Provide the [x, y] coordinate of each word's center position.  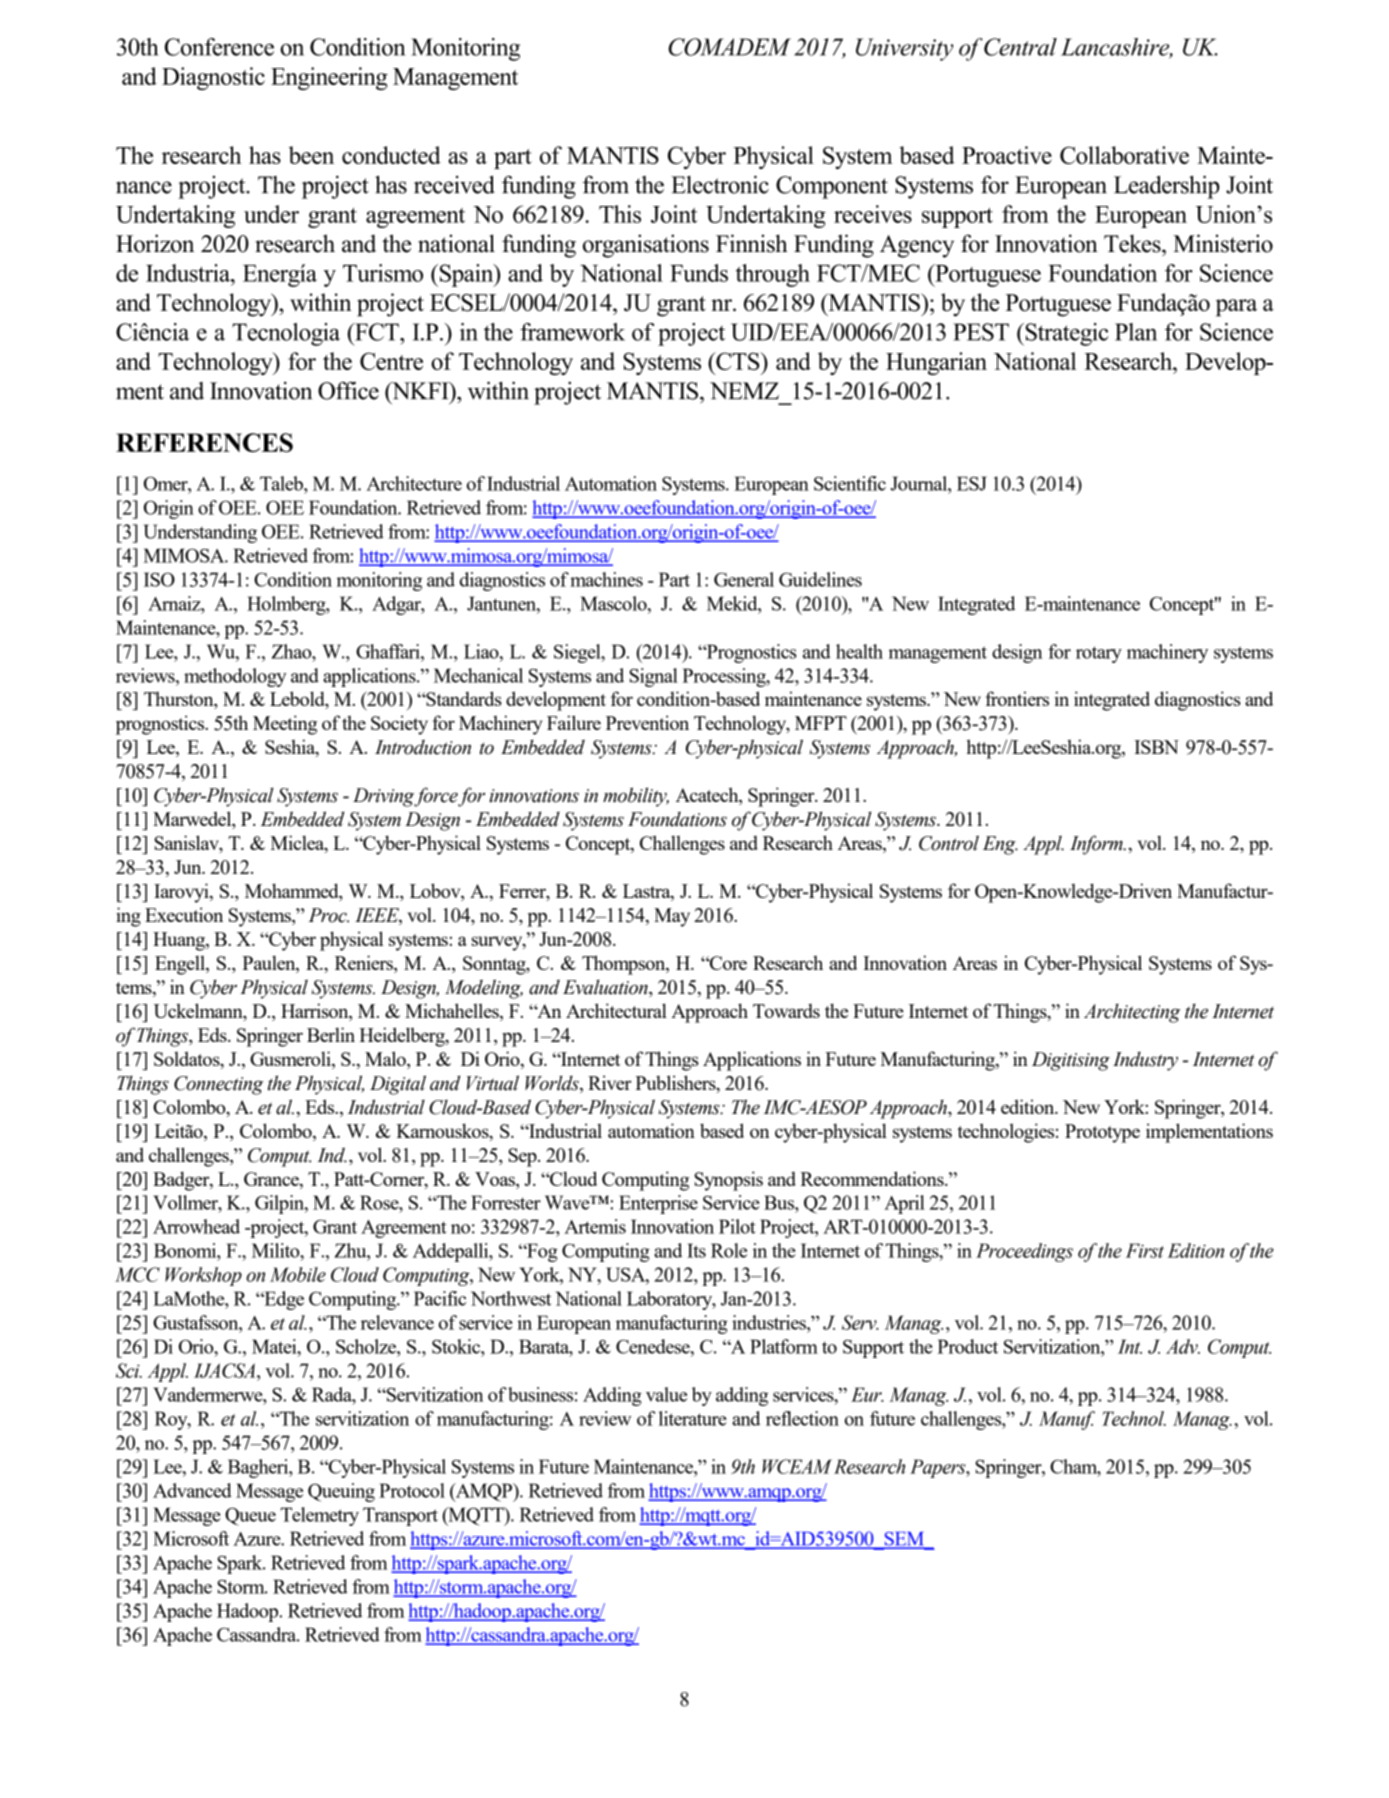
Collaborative [1124, 155]
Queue [250, 1516]
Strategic [1066, 334]
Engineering [329, 78]
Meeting [285, 725]
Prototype [1102, 1133]
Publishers [676, 1084]
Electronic [720, 184]
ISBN [1156, 747]
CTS [738, 361]
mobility [636, 797]
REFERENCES [204, 442]
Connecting [218, 1085]
